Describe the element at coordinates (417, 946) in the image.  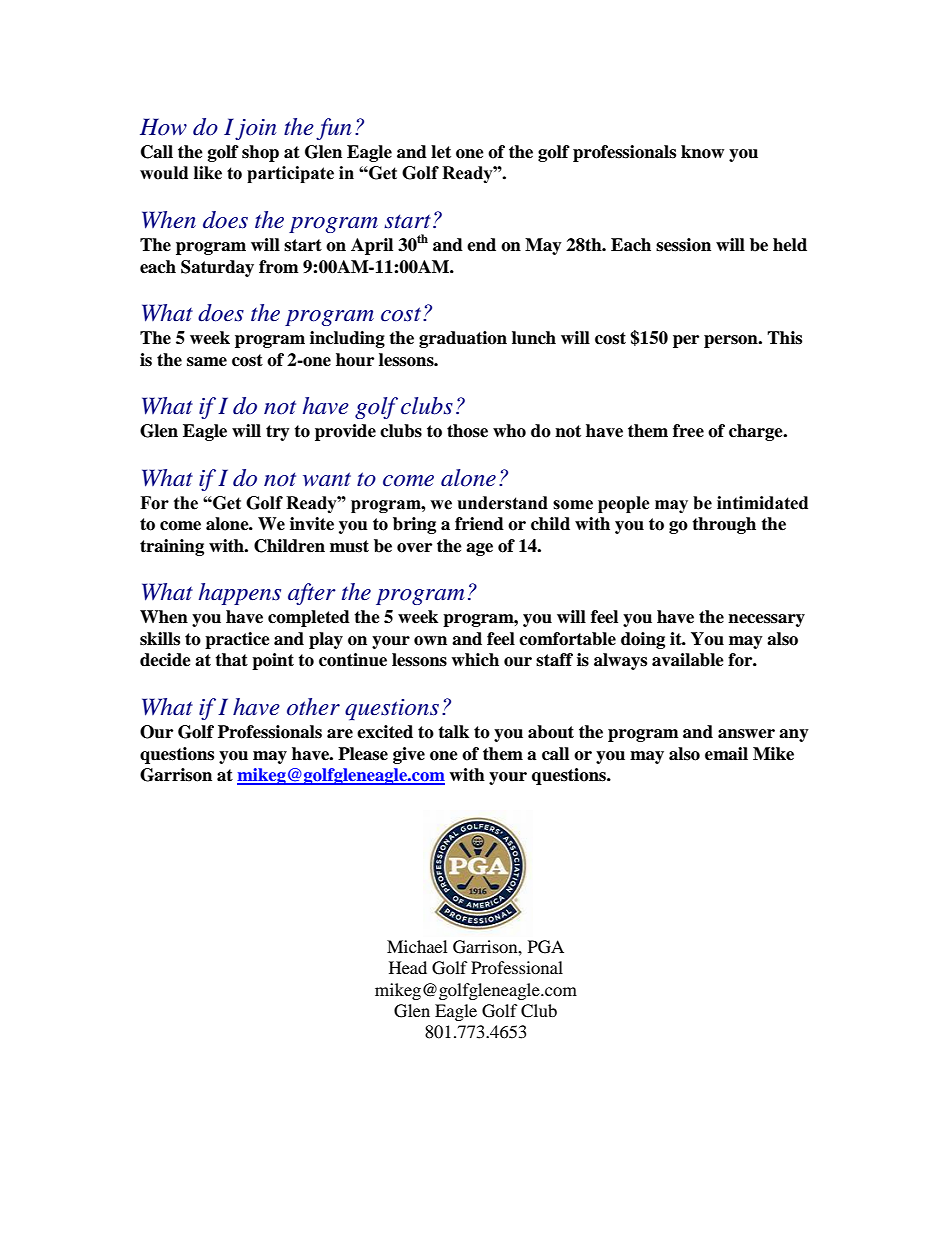
I see `Michael` at that location.
